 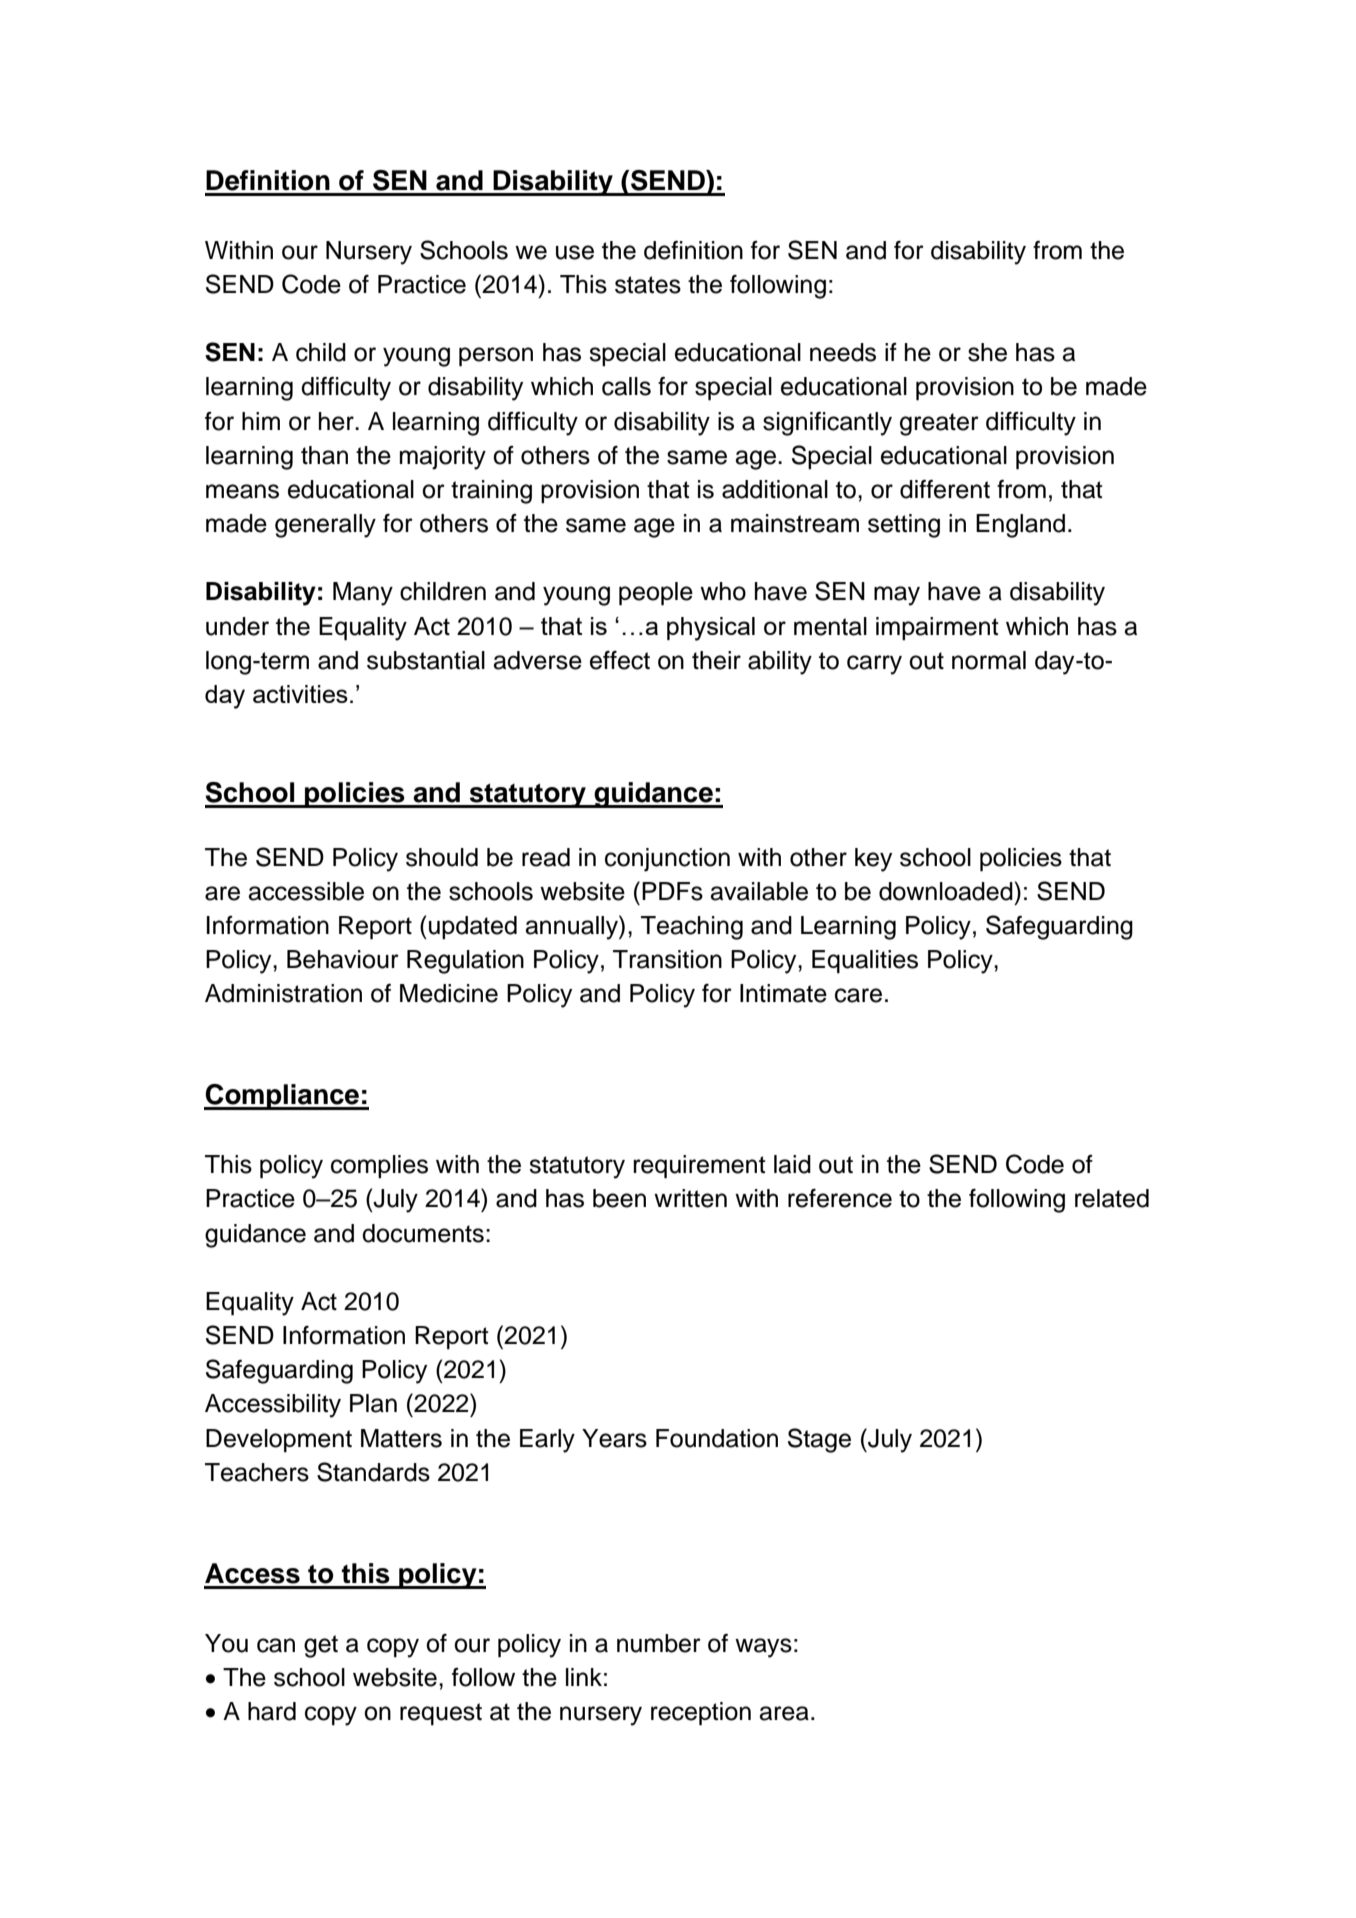 I want to click on states, so click(x=648, y=285).
